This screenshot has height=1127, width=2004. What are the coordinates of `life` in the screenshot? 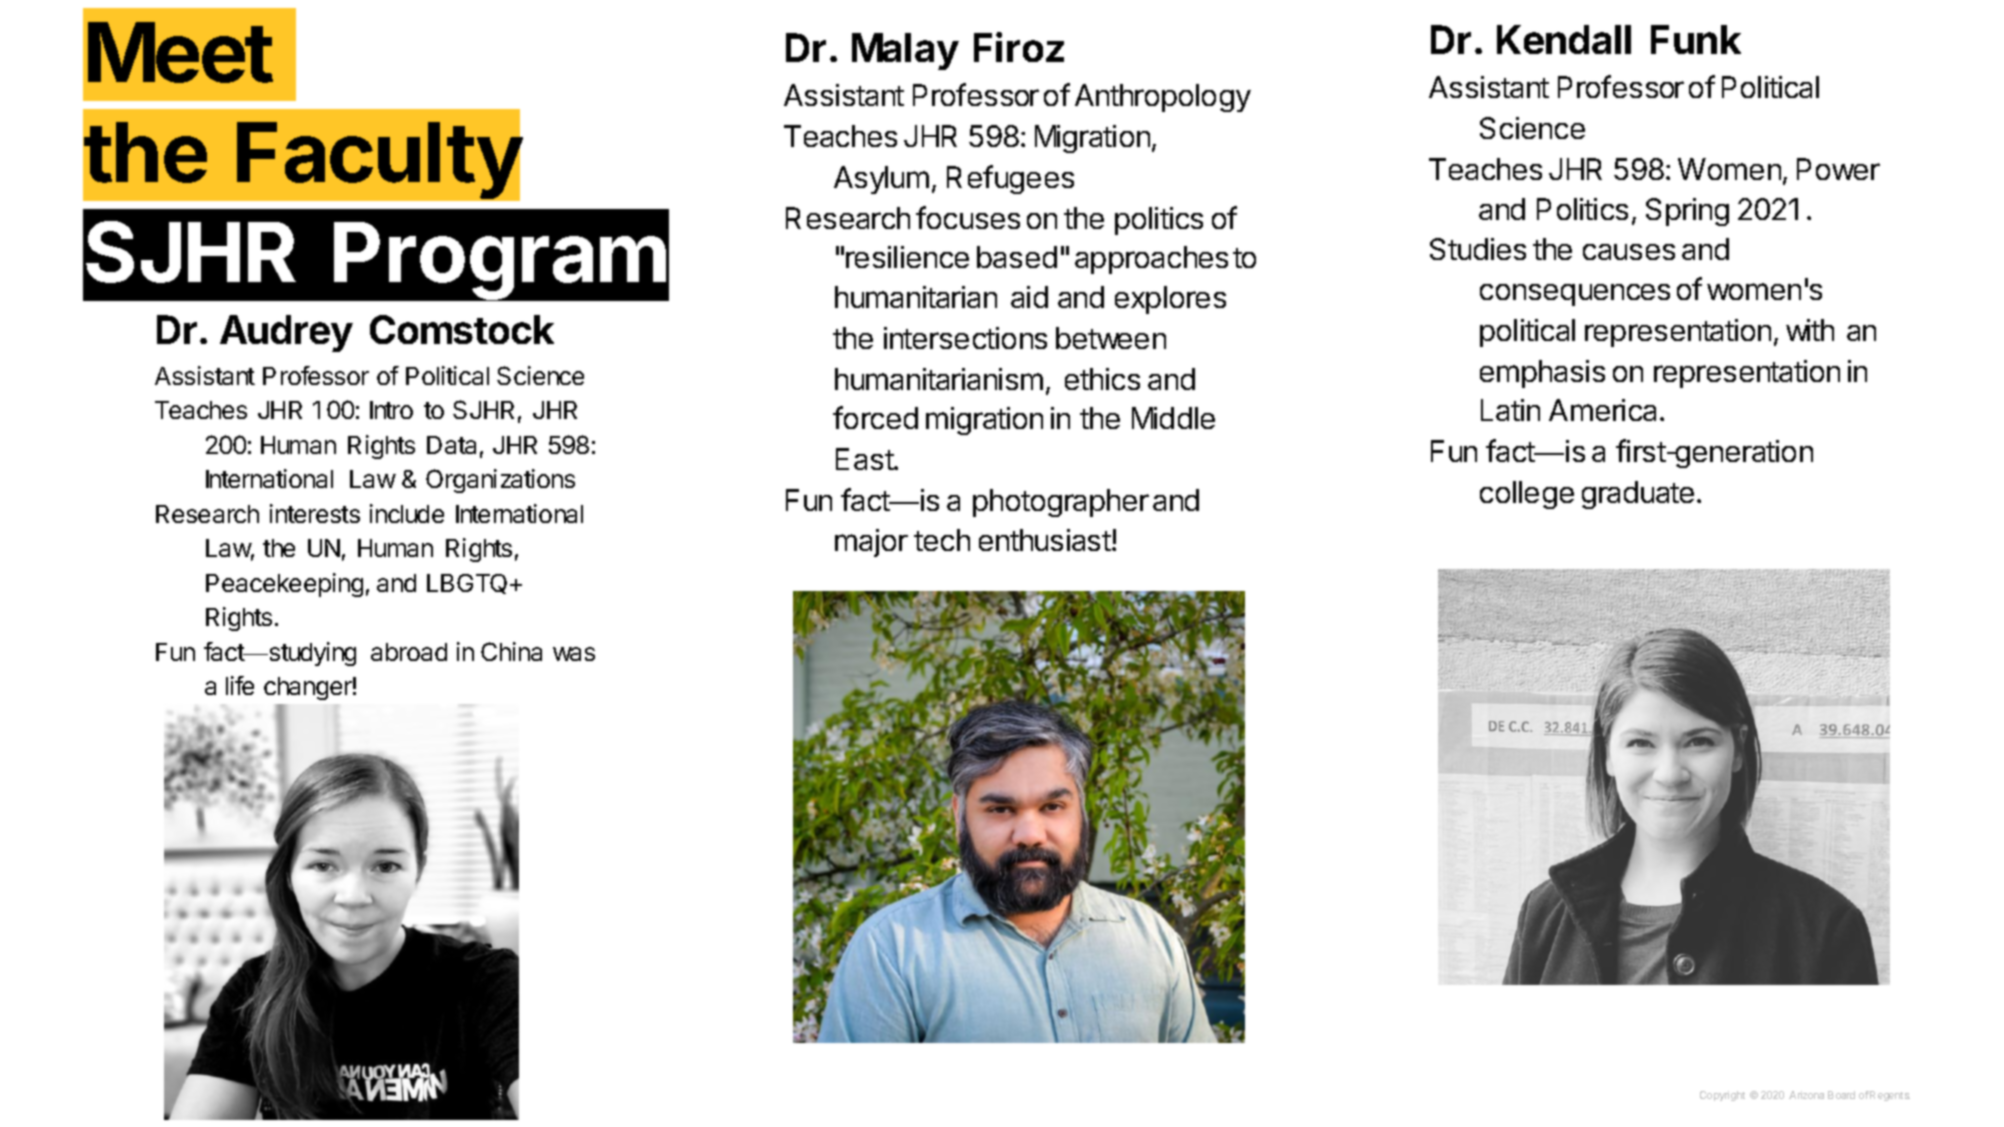 It's located at (240, 685).
